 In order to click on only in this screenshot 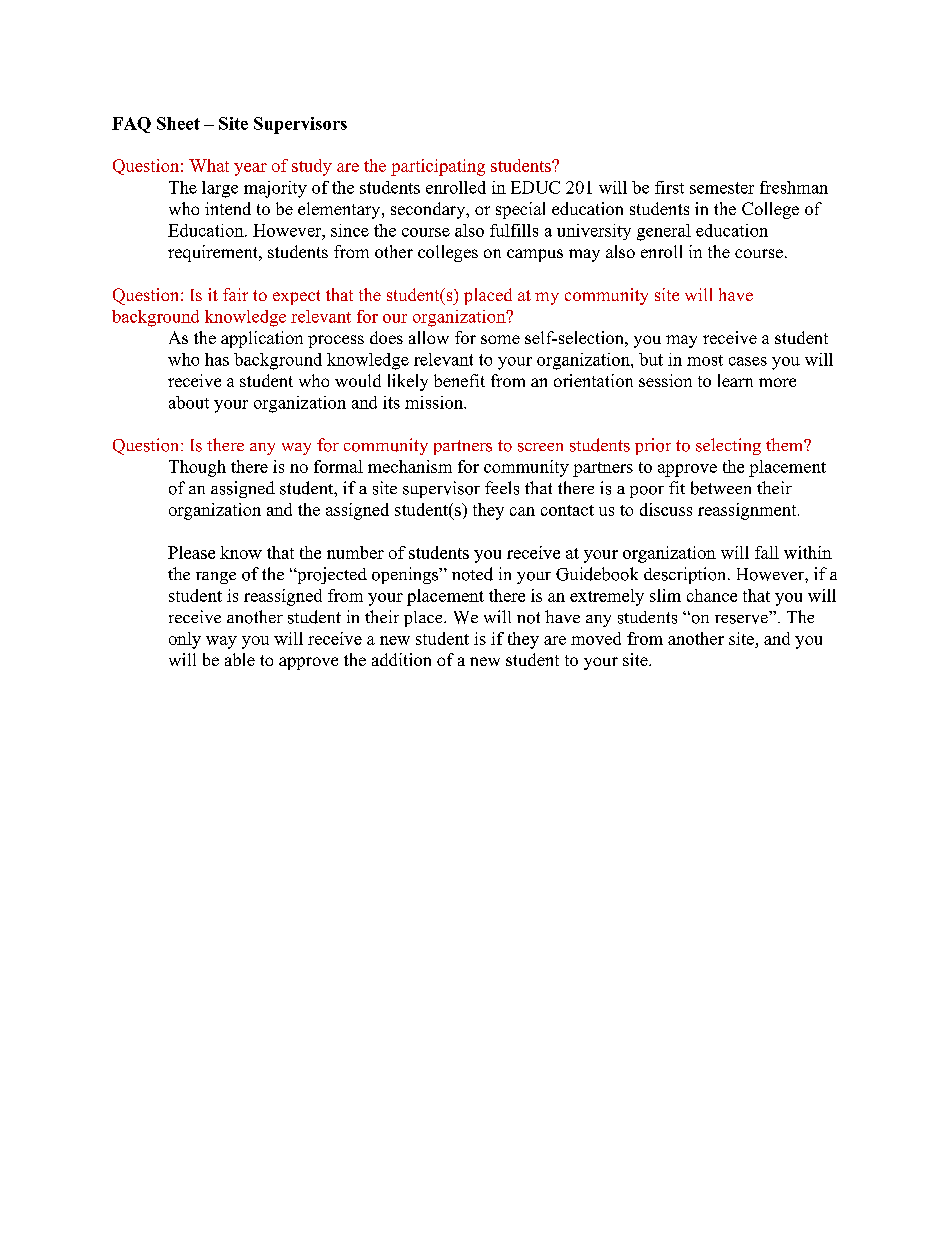, I will do `click(185, 640)`.
